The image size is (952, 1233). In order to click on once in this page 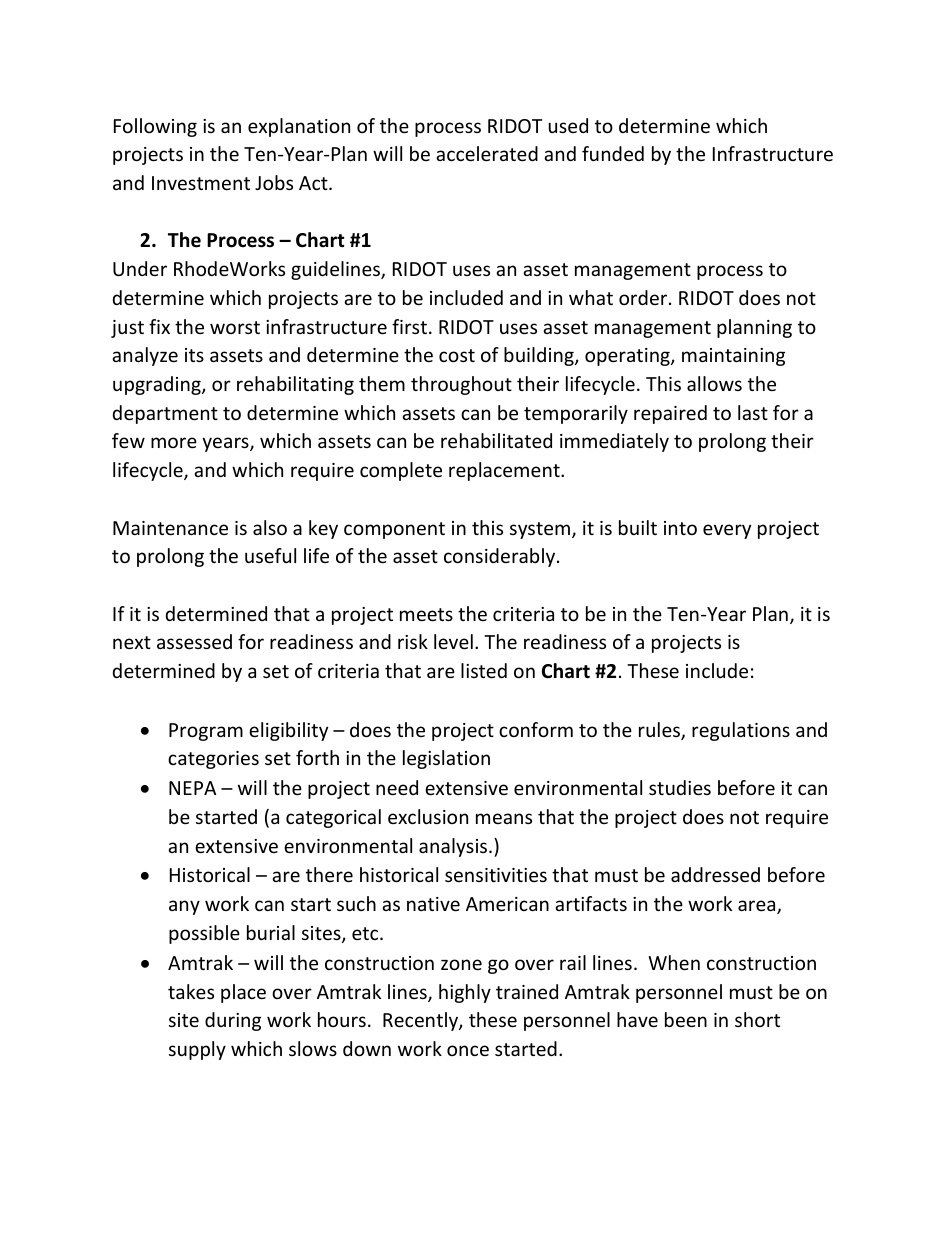, I will do `click(468, 1050)`.
